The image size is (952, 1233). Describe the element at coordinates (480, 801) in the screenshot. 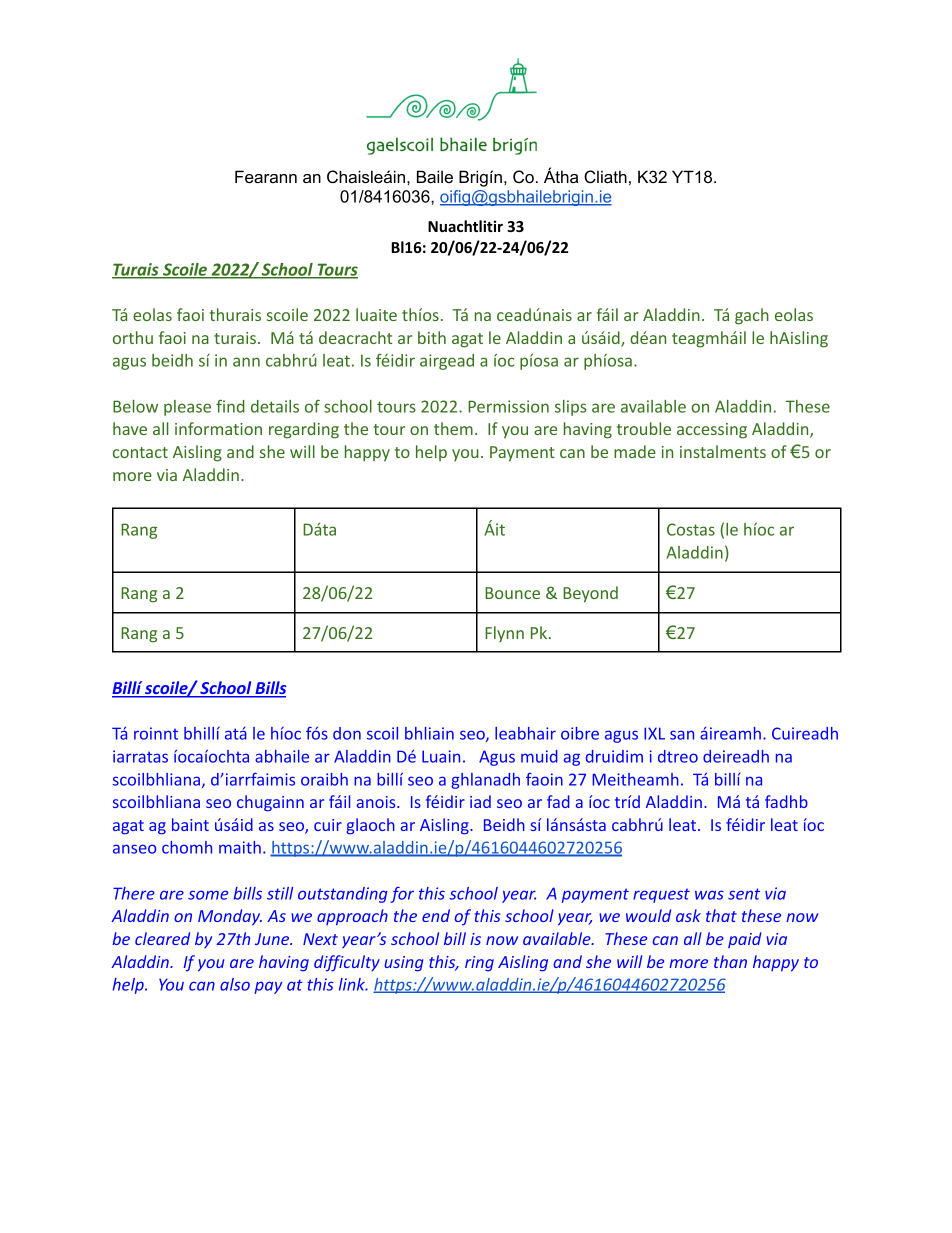

I see `iad` at that location.
